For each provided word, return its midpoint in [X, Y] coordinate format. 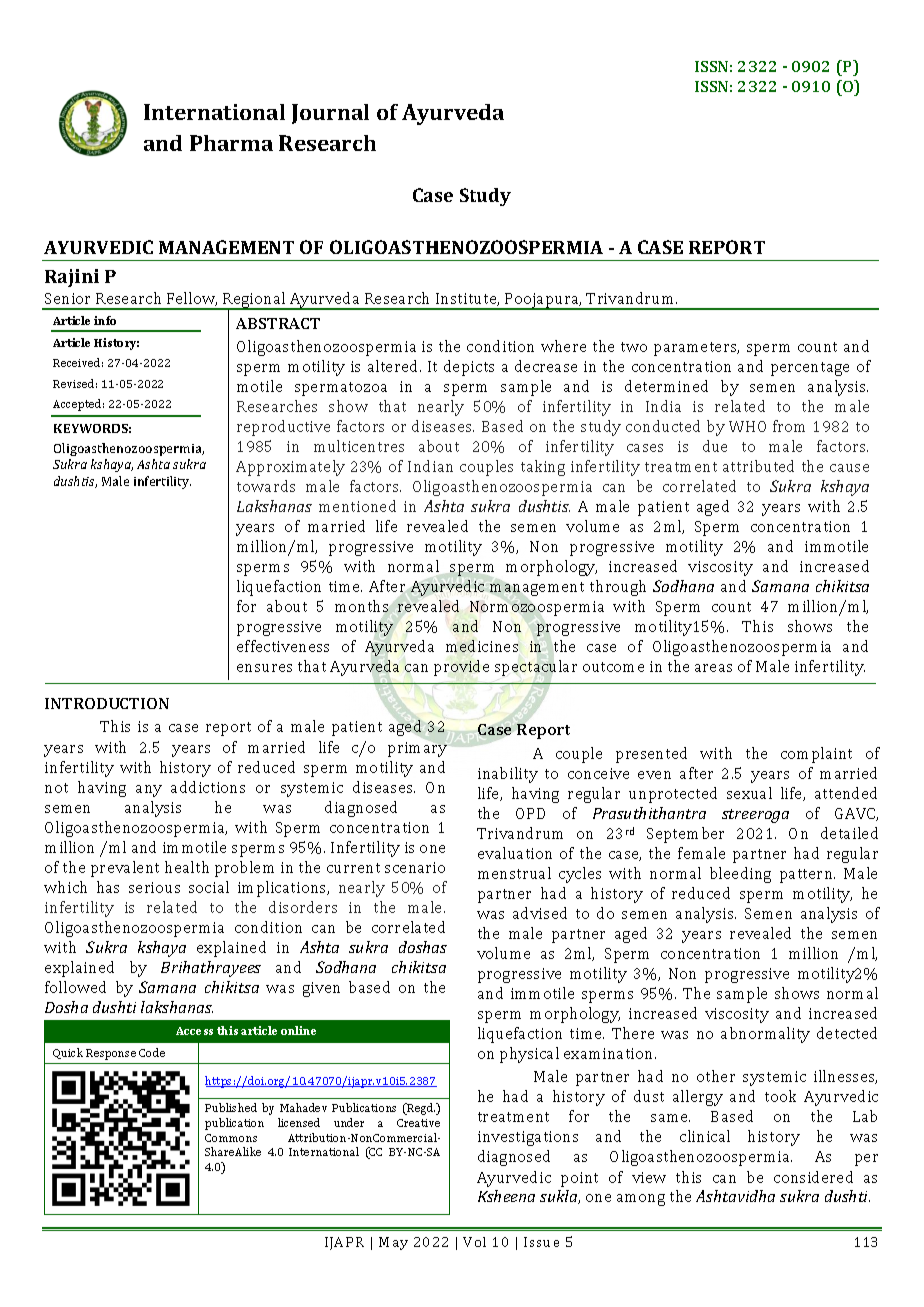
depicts [469, 368]
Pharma [231, 143]
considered [813, 1177]
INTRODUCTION [107, 703]
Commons [231, 1138]
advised [540, 913]
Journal [330, 114]
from [789, 426]
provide [461, 668]
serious [154, 887]
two [634, 347]
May [393, 1243]
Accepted [78, 405]
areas [713, 668]
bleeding [740, 875]
